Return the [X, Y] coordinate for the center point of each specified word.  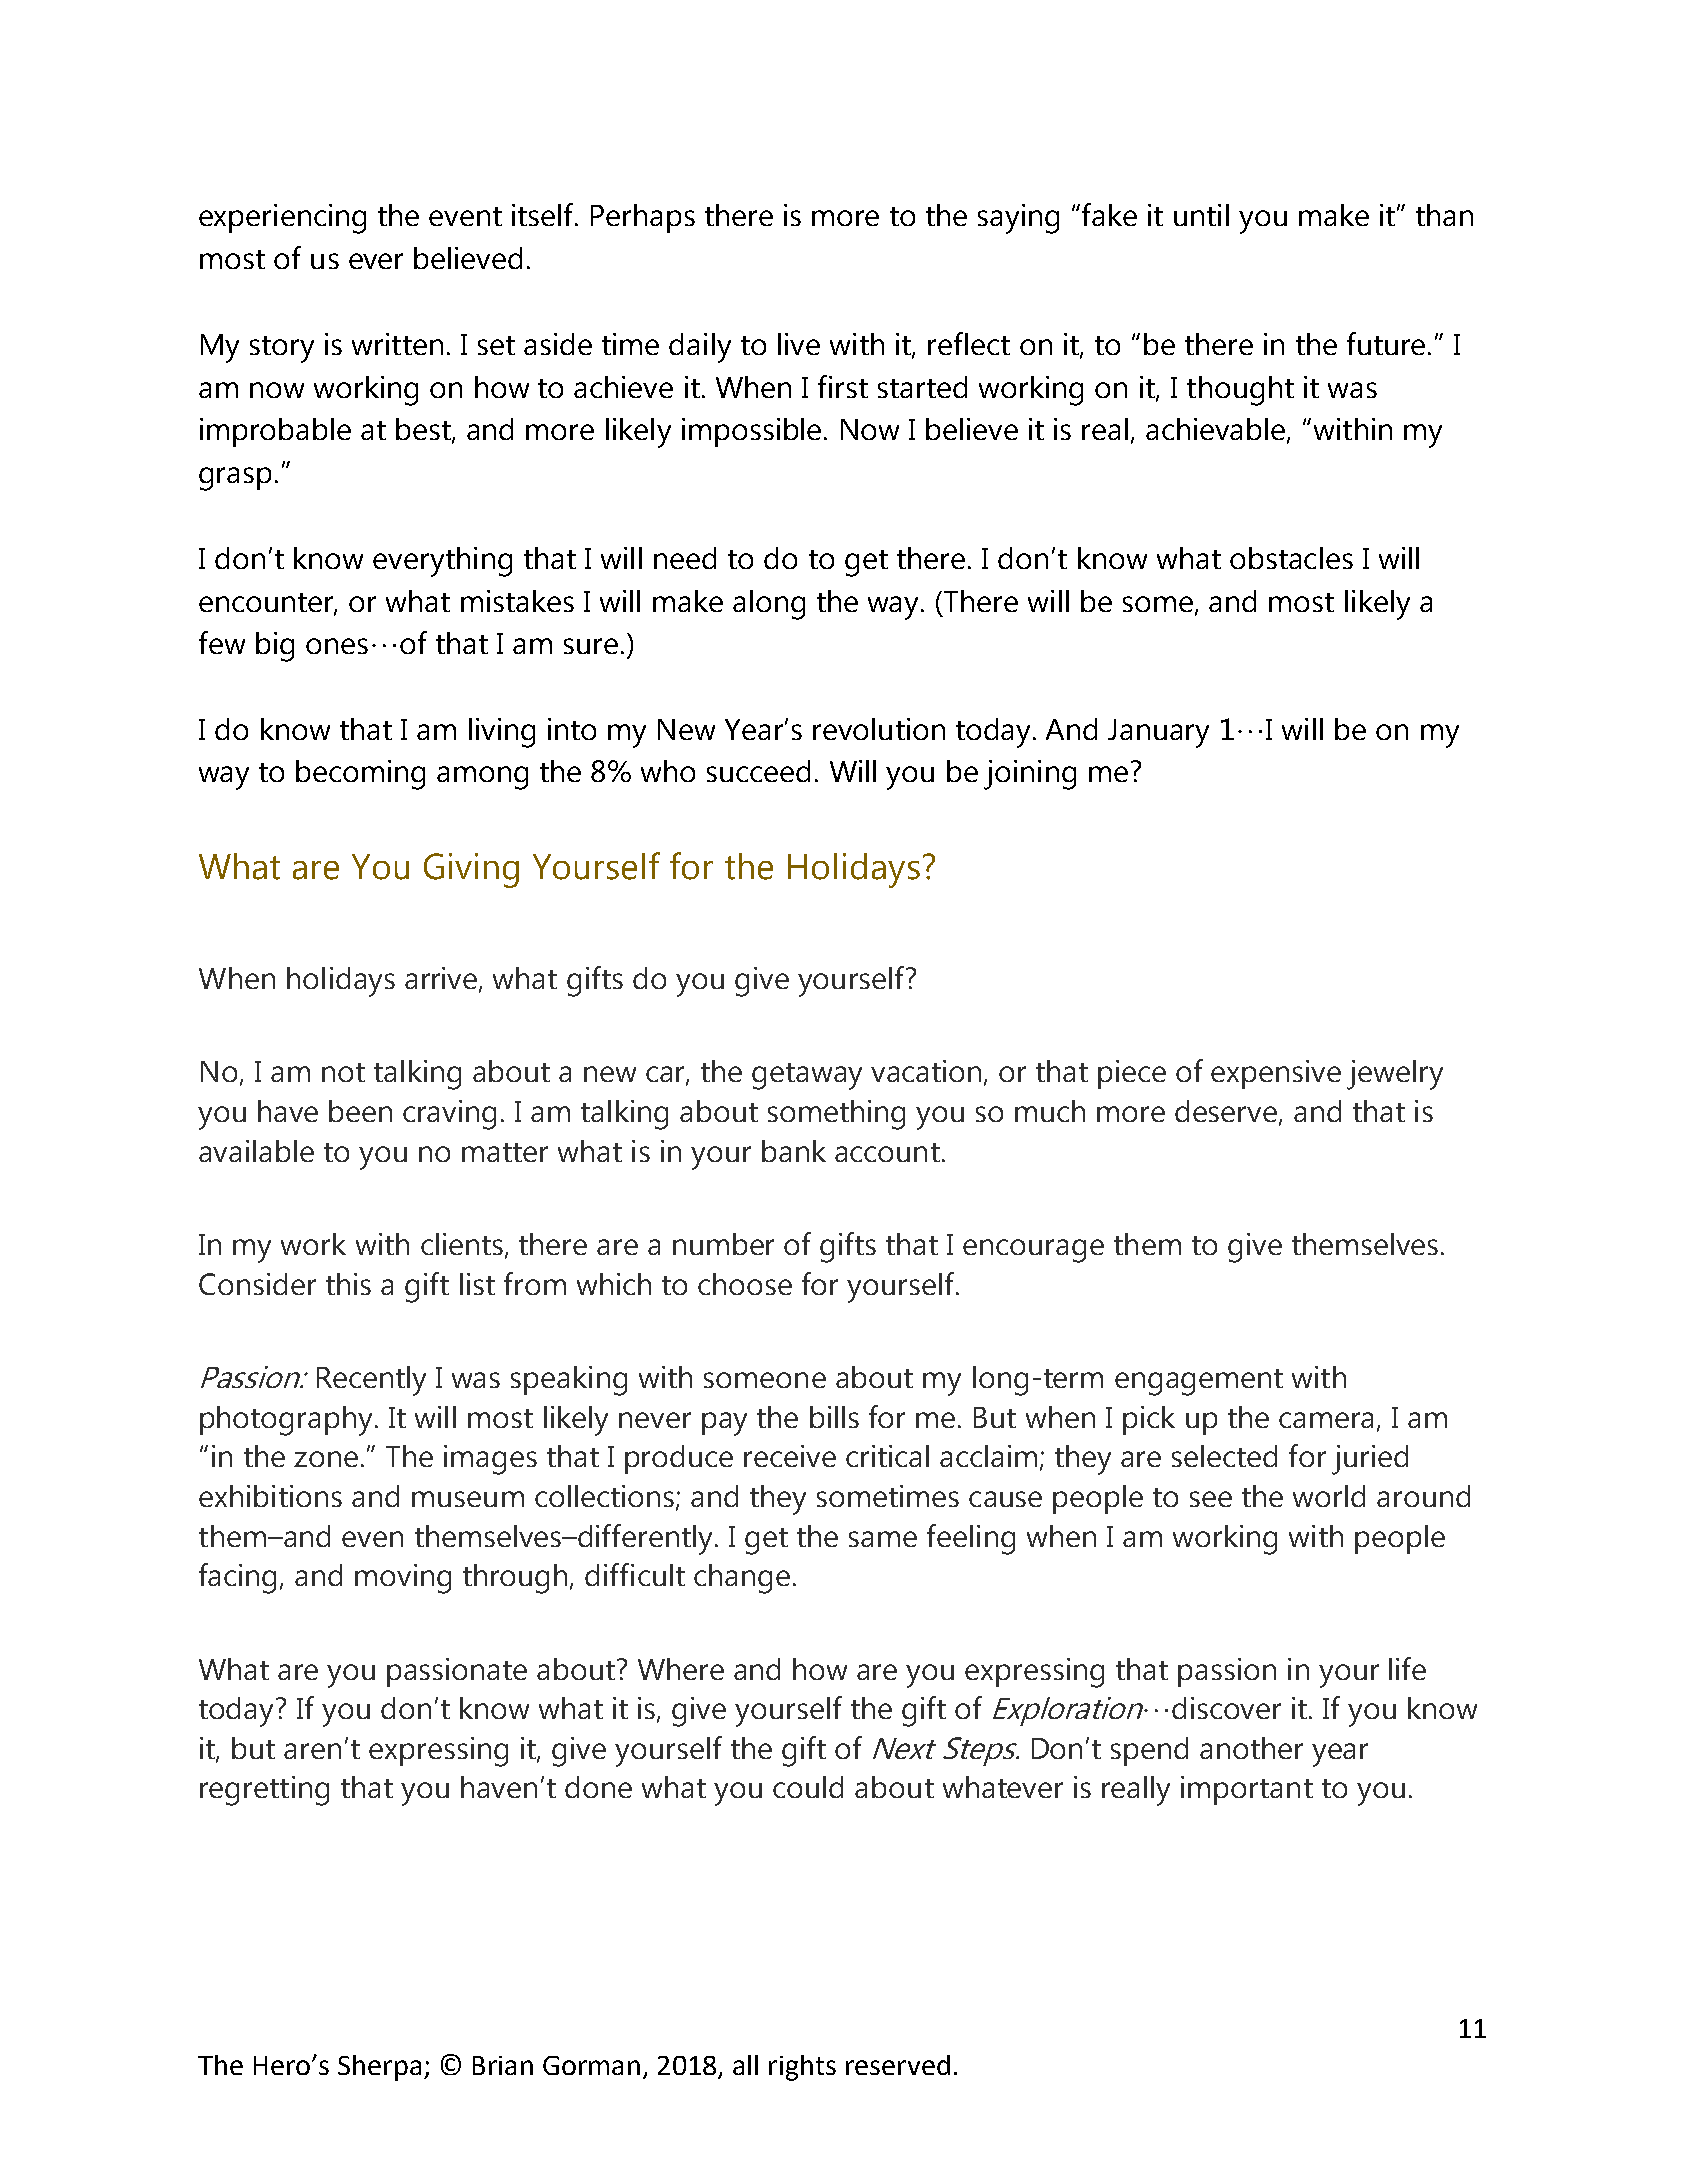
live [799, 344]
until [1201, 215]
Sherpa [379, 2068]
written [397, 344]
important [1247, 1790]
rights [802, 2068]
